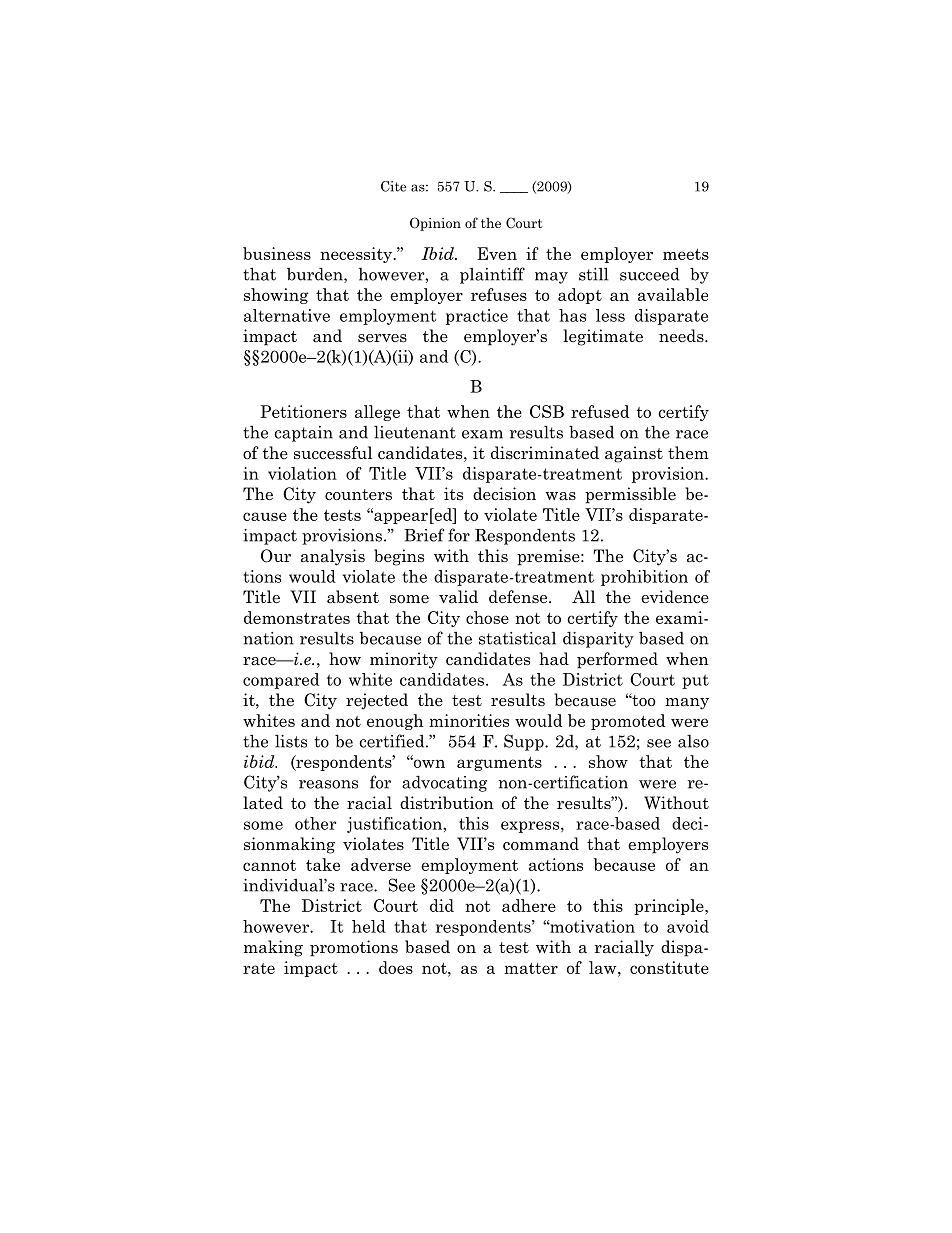  I want to click on its, so click(453, 493).
